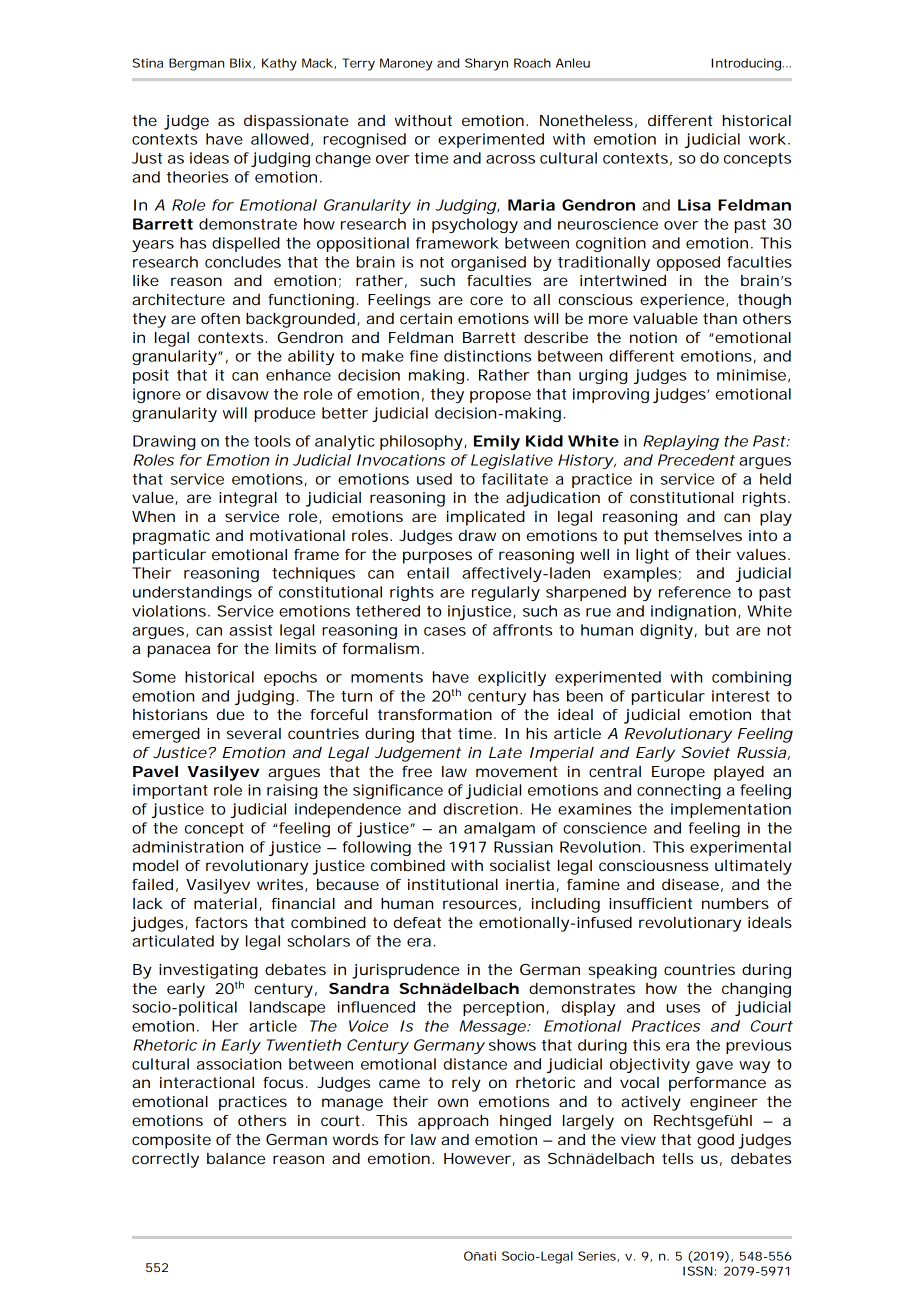 The height and width of the image is (1308, 924). I want to click on across, so click(510, 159).
